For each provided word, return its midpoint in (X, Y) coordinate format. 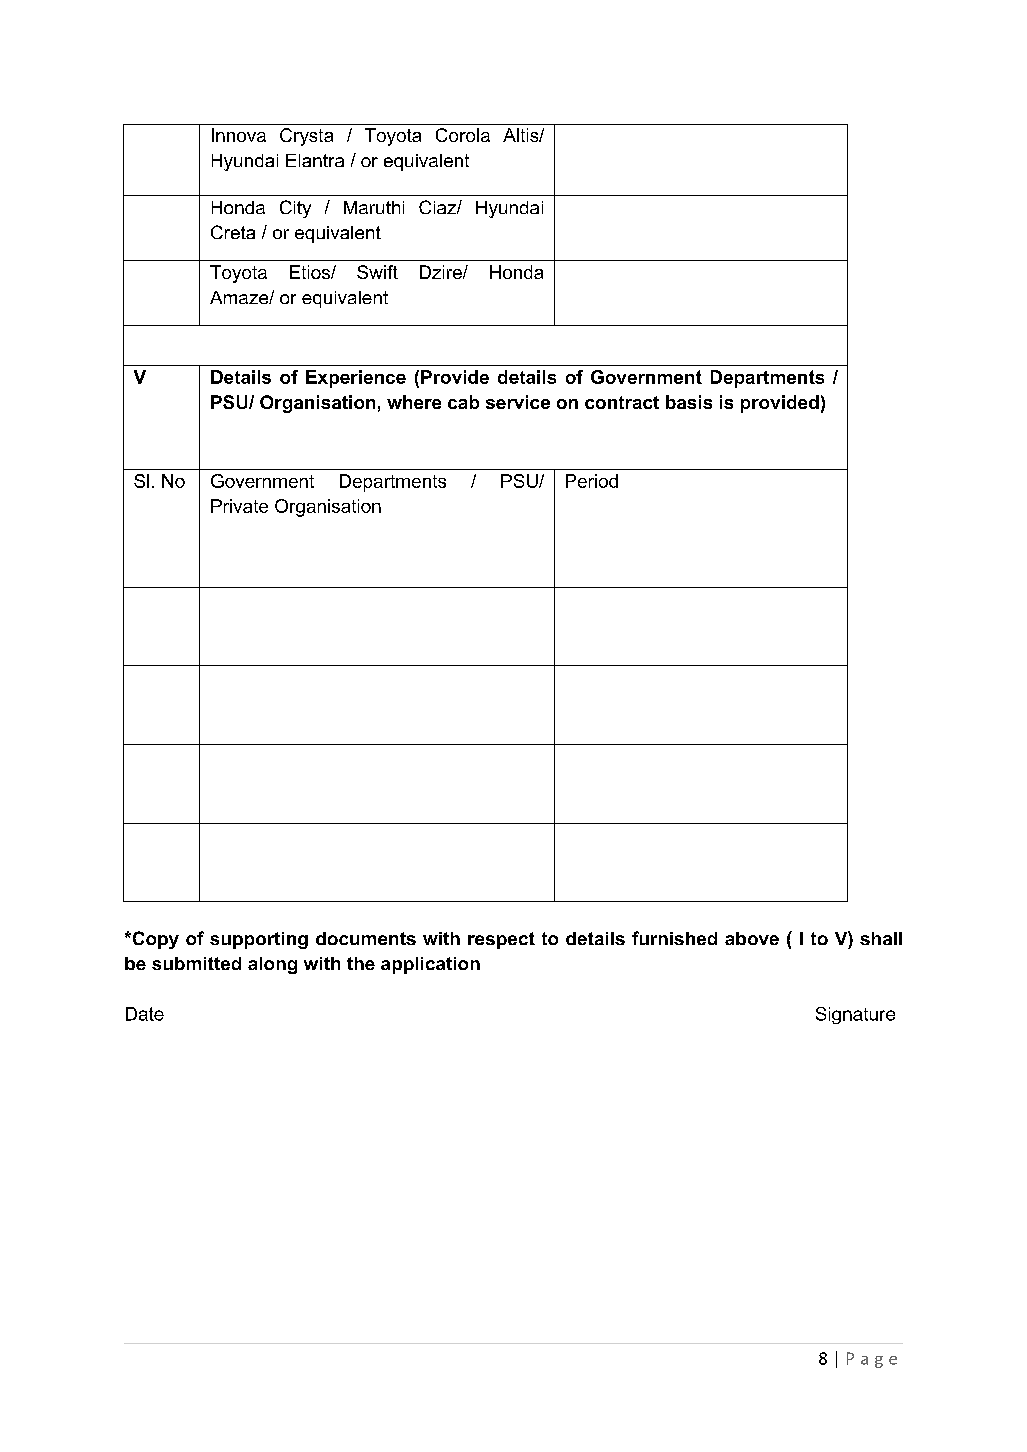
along (272, 965)
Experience (356, 379)
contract (622, 402)
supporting (259, 940)
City (295, 209)
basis (689, 402)
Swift (377, 272)
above (752, 938)
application (430, 965)
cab (463, 402)
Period (592, 481)
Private (239, 506)
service (518, 402)
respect (501, 940)
